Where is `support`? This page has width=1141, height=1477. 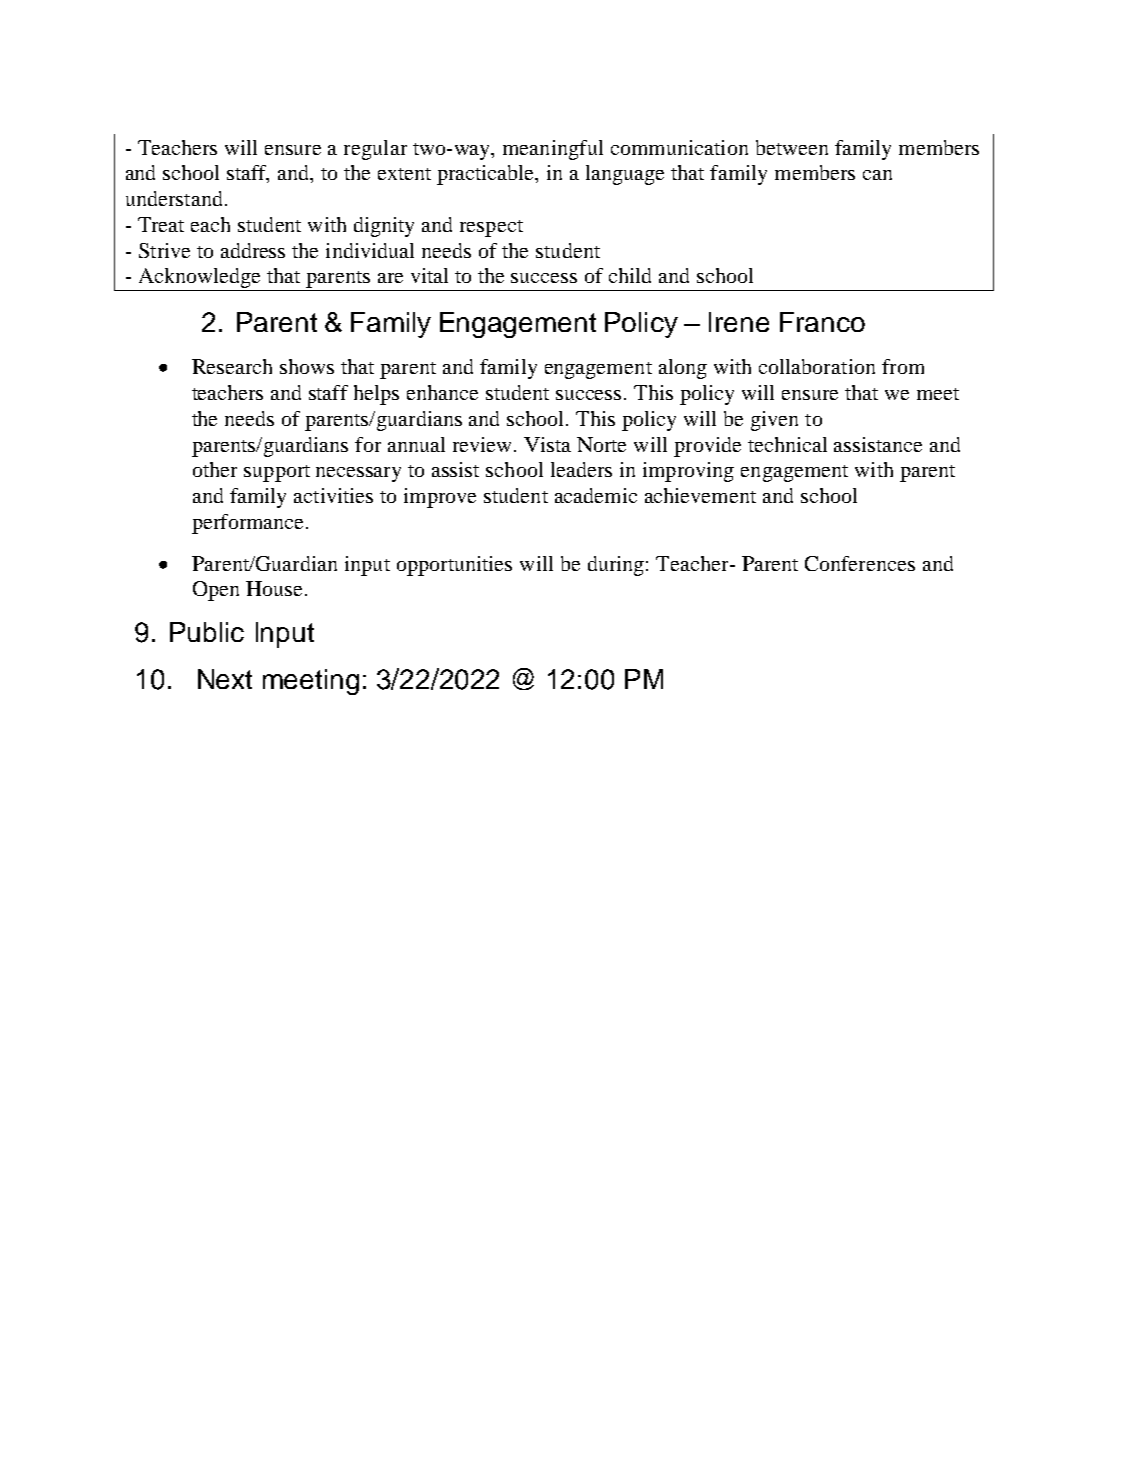
support is located at coordinates (277, 473).
